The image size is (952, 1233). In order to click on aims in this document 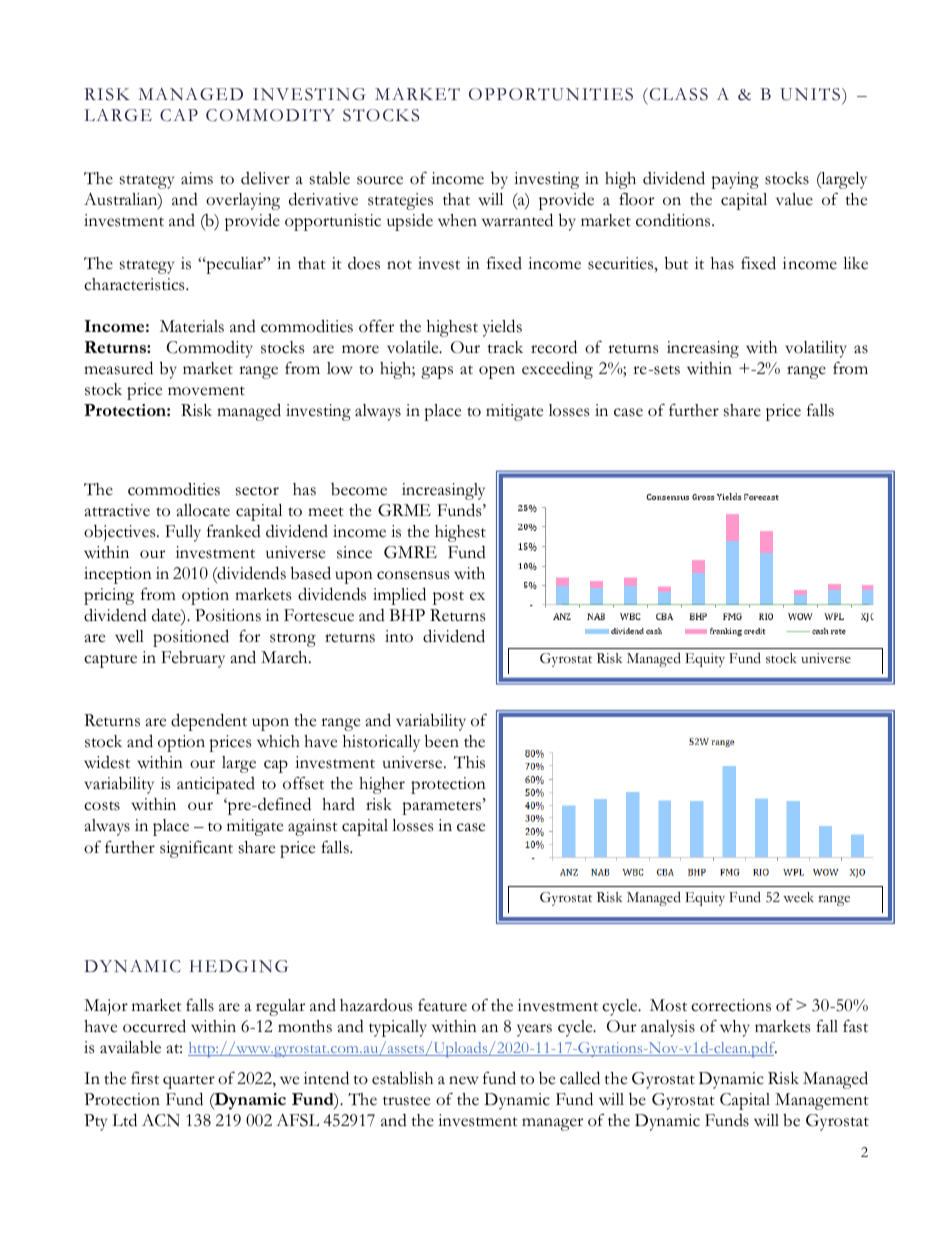, I will do `click(197, 178)`.
